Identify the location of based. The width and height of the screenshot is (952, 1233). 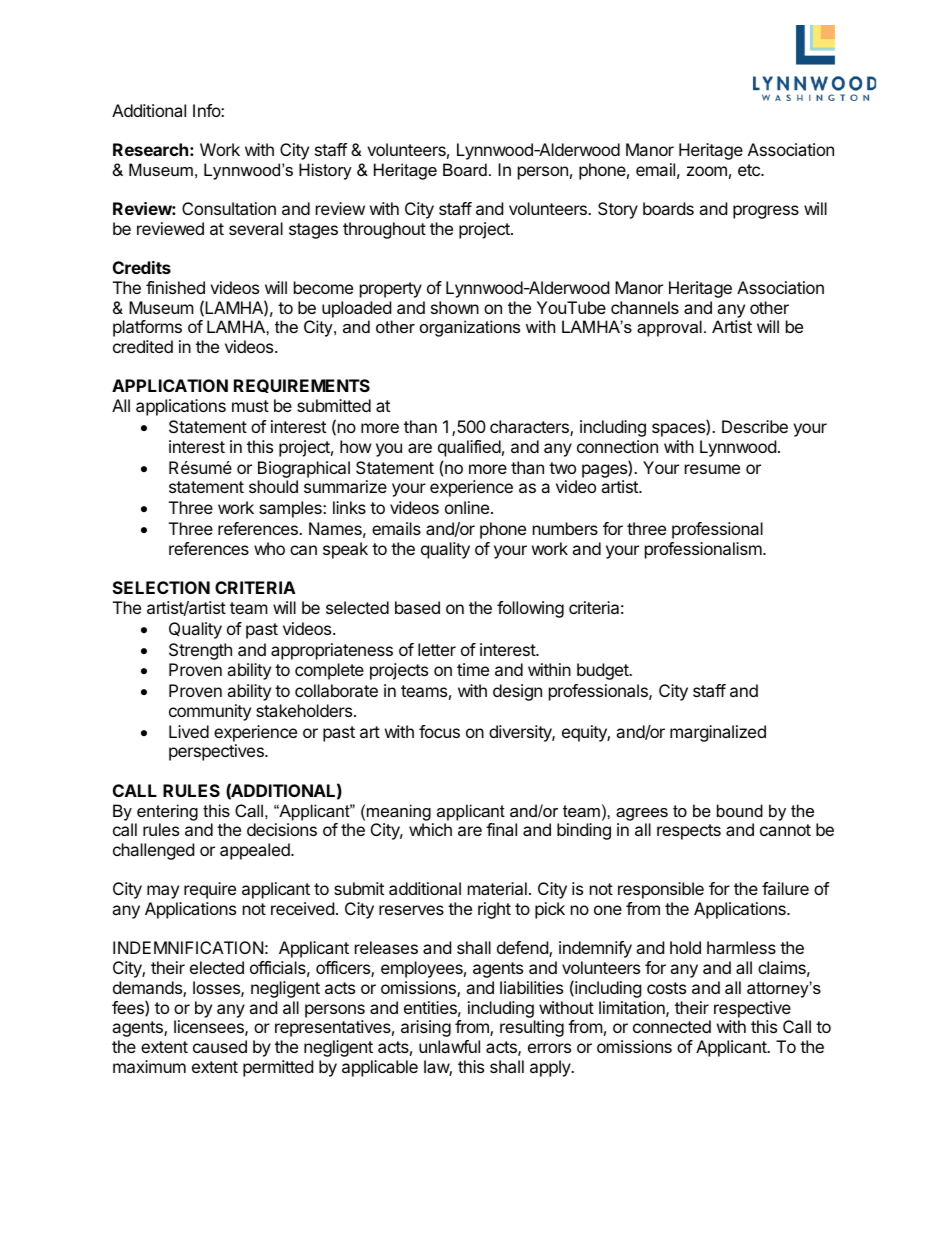
(417, 607).
